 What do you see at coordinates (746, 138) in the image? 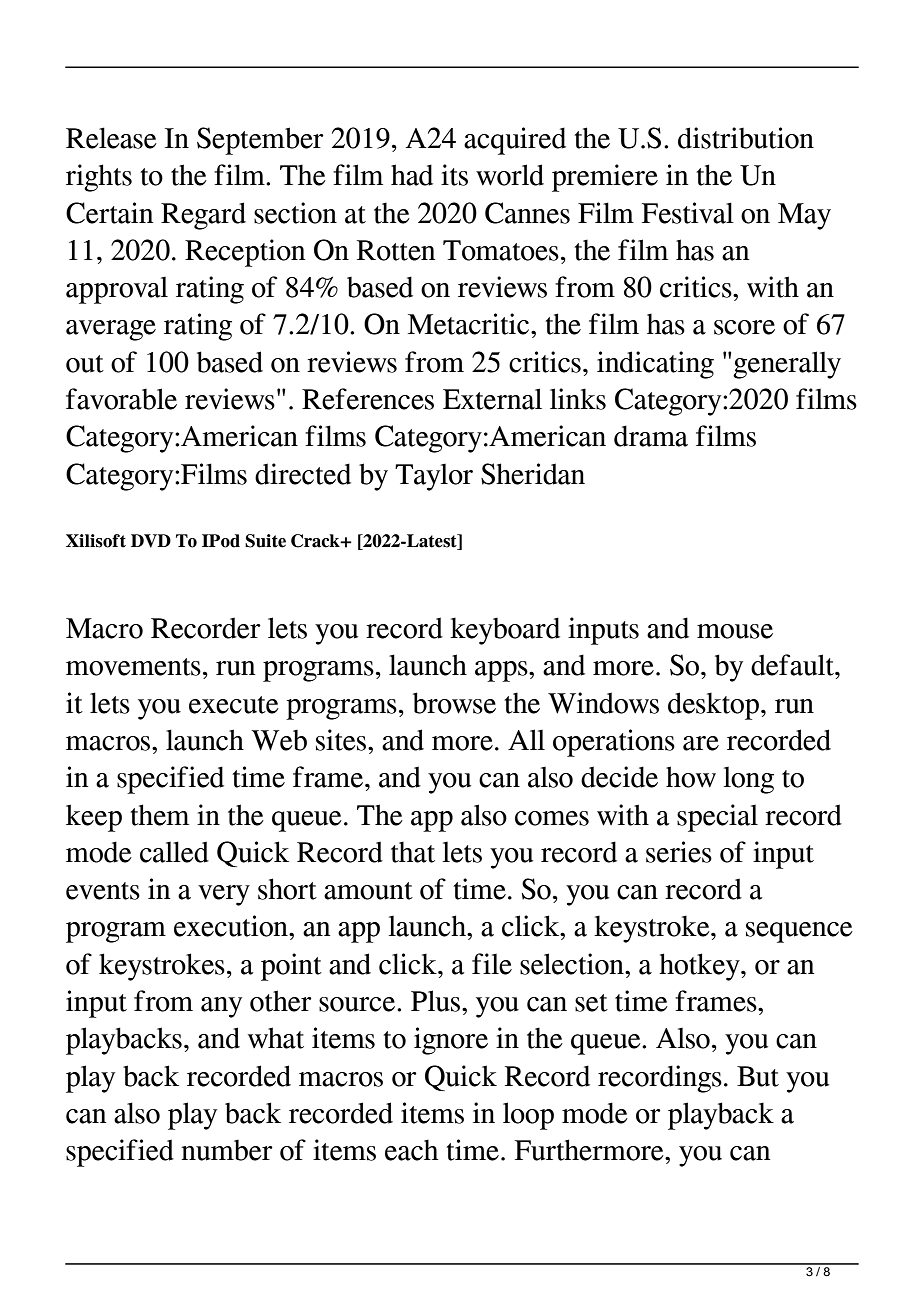
I see `distribution` at bounding box center [746, 138].
